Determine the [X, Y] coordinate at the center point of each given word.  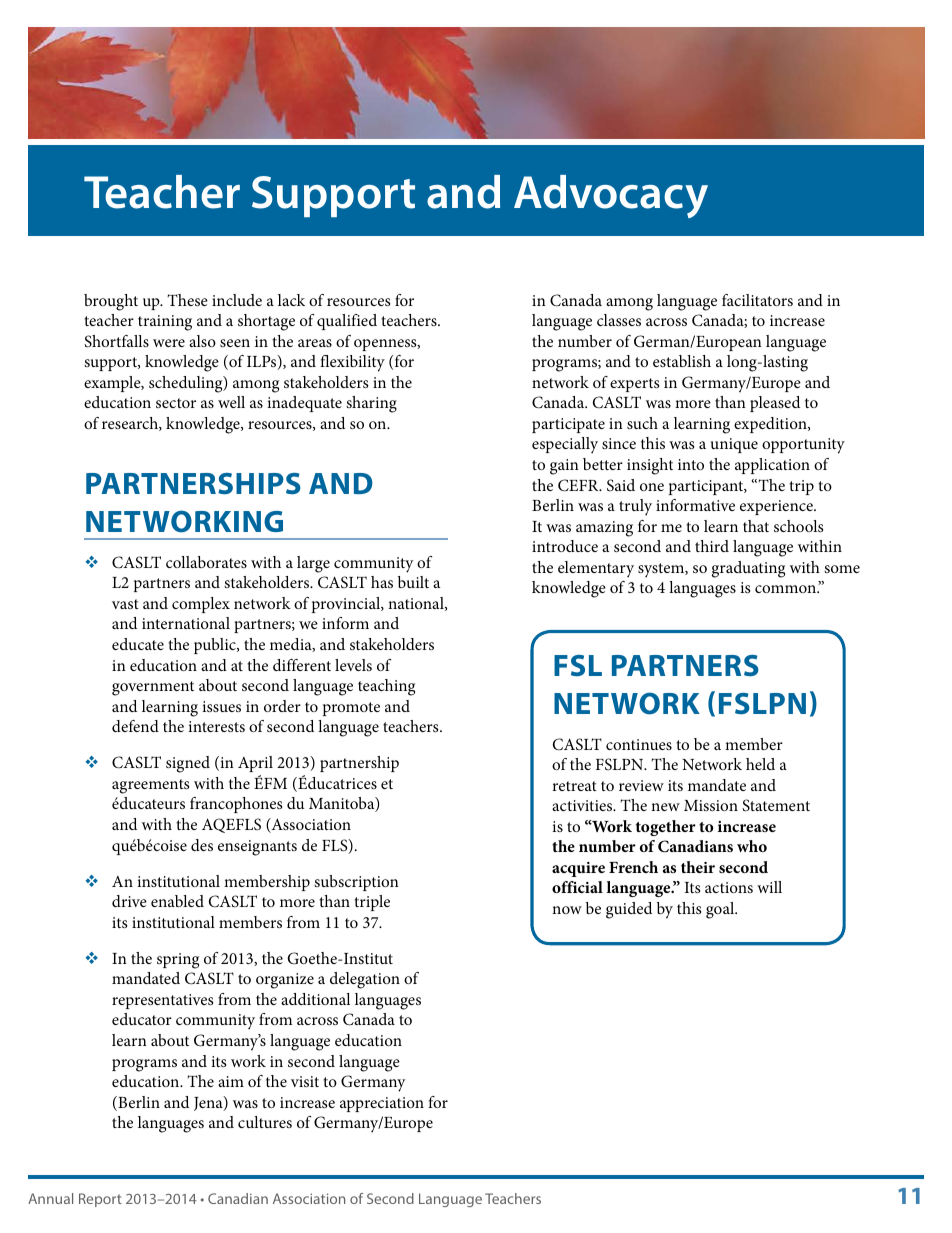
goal [721, 910]
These [187, 300]
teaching [386, 687]
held [760, 764]
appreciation [382, 1104]
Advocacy [611, 196]
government [153, 688]
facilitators [757, 300]
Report [100, 1200]
